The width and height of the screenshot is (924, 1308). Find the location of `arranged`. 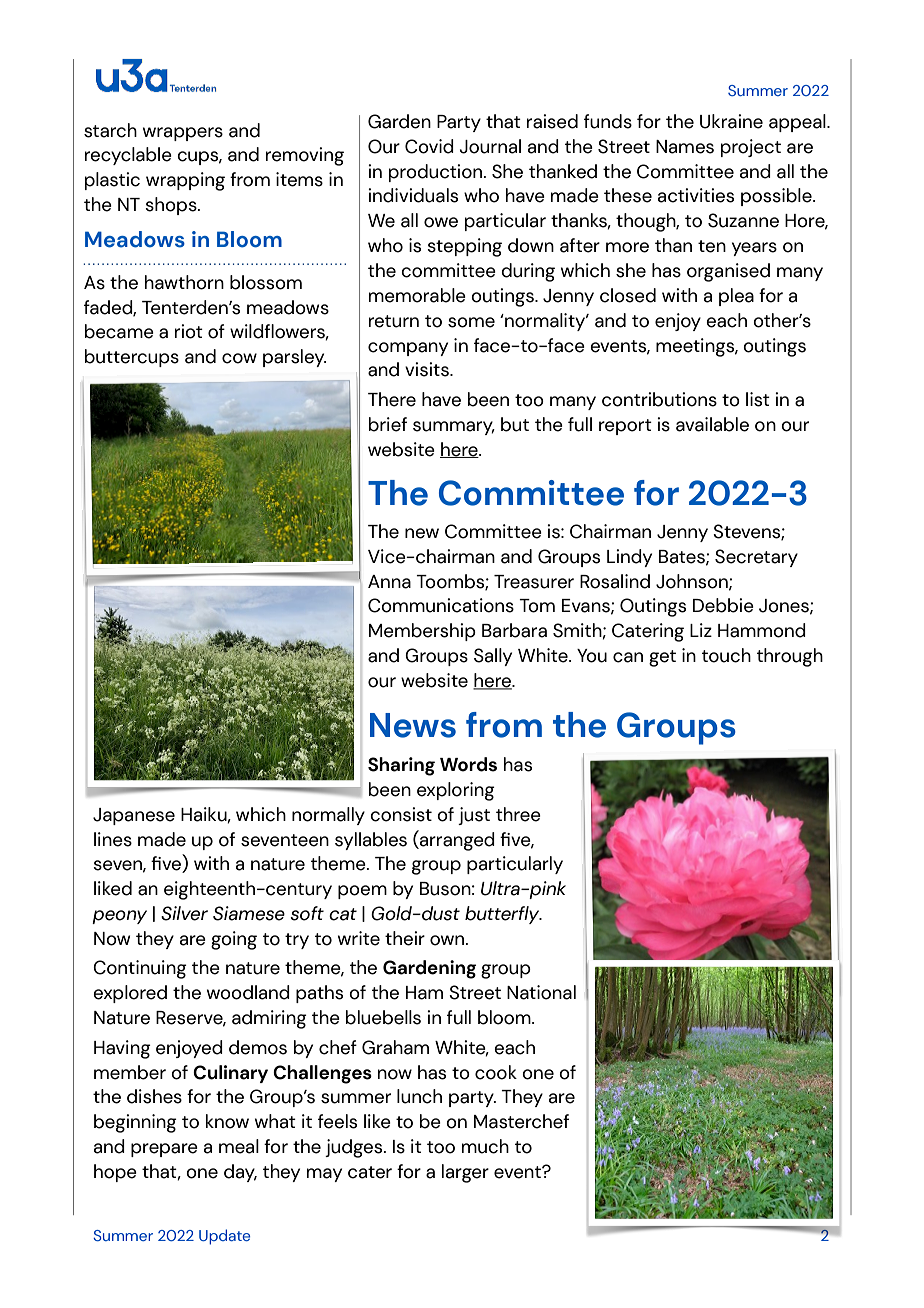

arranged is located at coordinates (456, 840).
